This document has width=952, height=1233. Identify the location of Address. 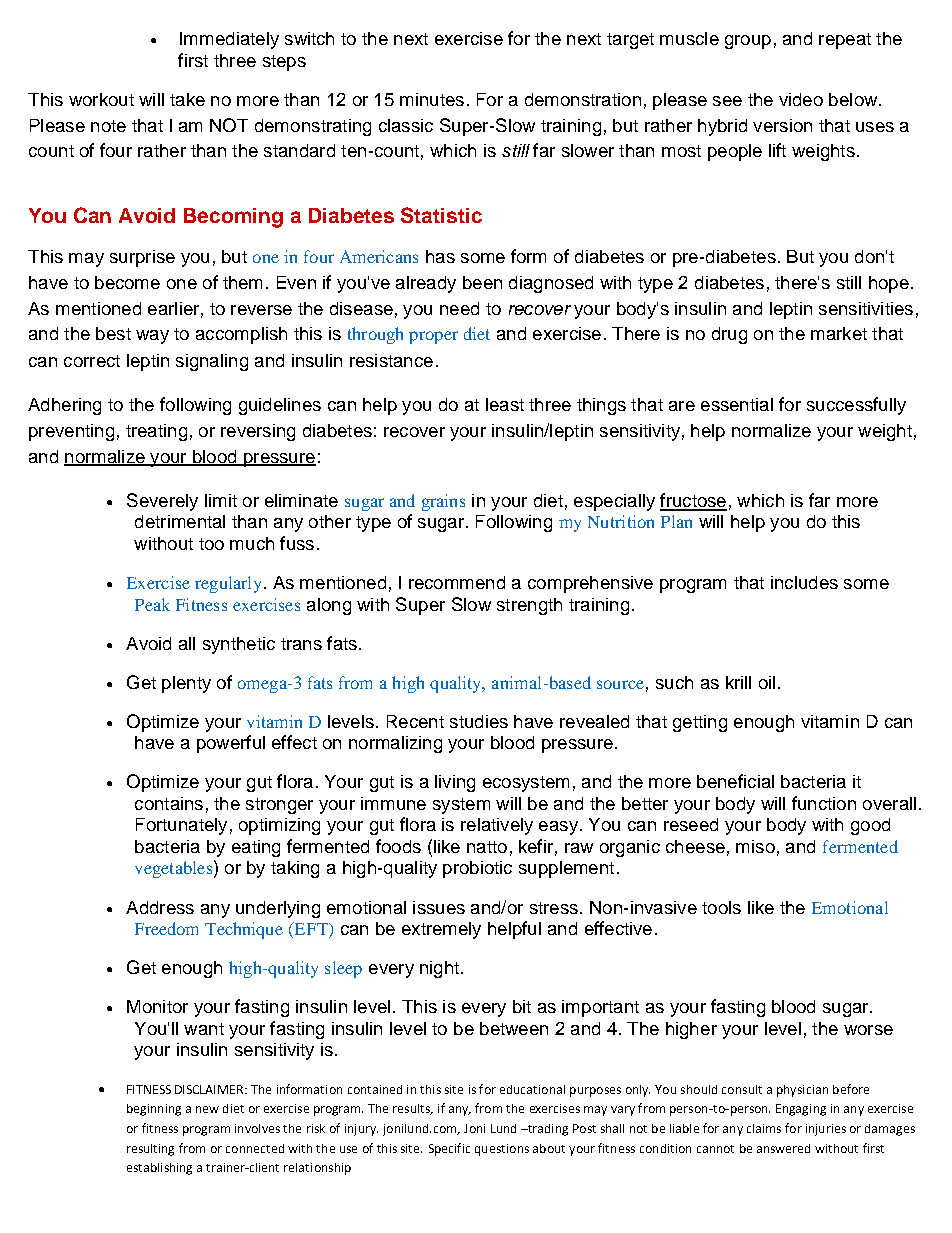
(160, 907).
